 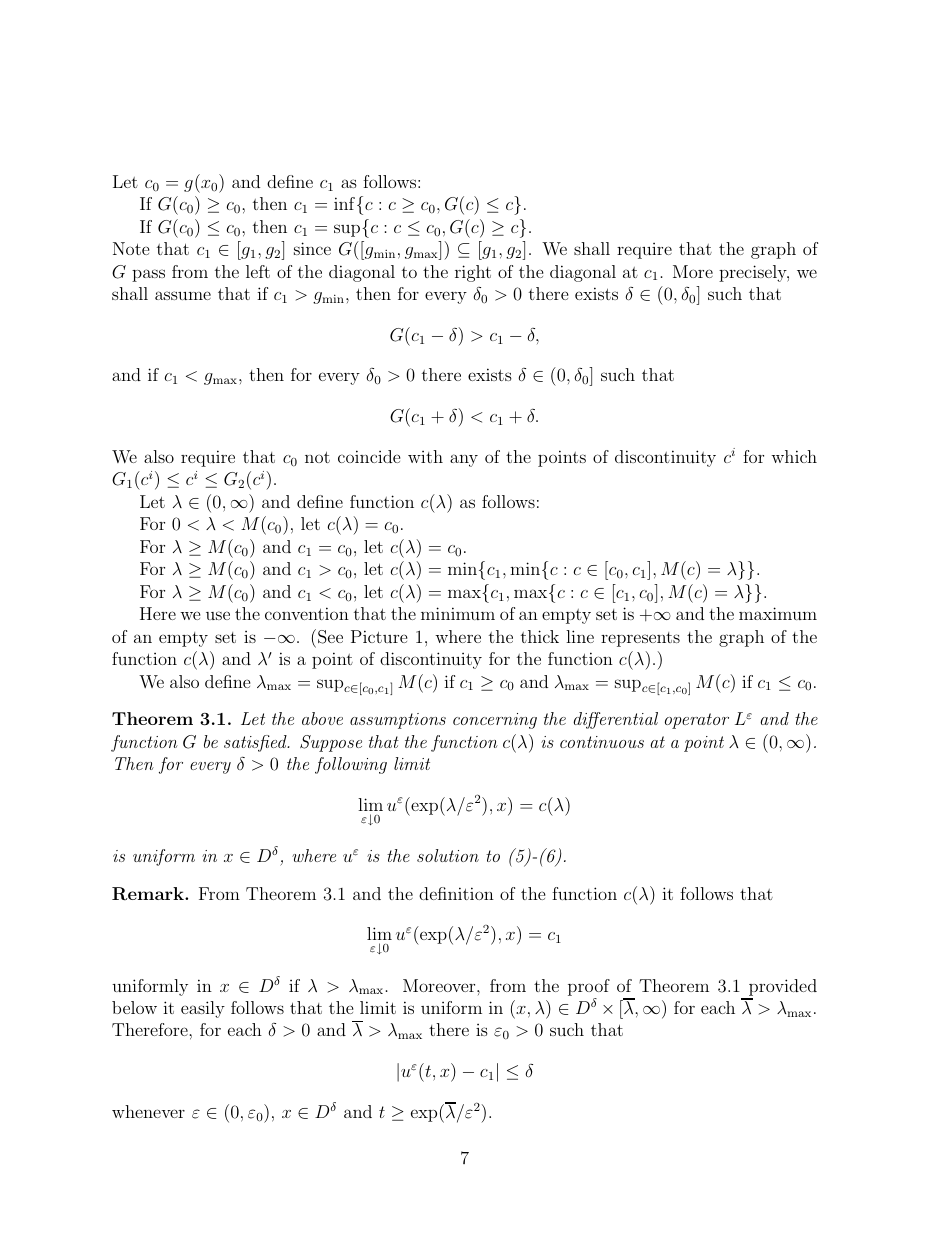 What do you see at coordinates (148, 1111) in the screenshot?
I see `whenever` at bounding box center [148, 1111].
